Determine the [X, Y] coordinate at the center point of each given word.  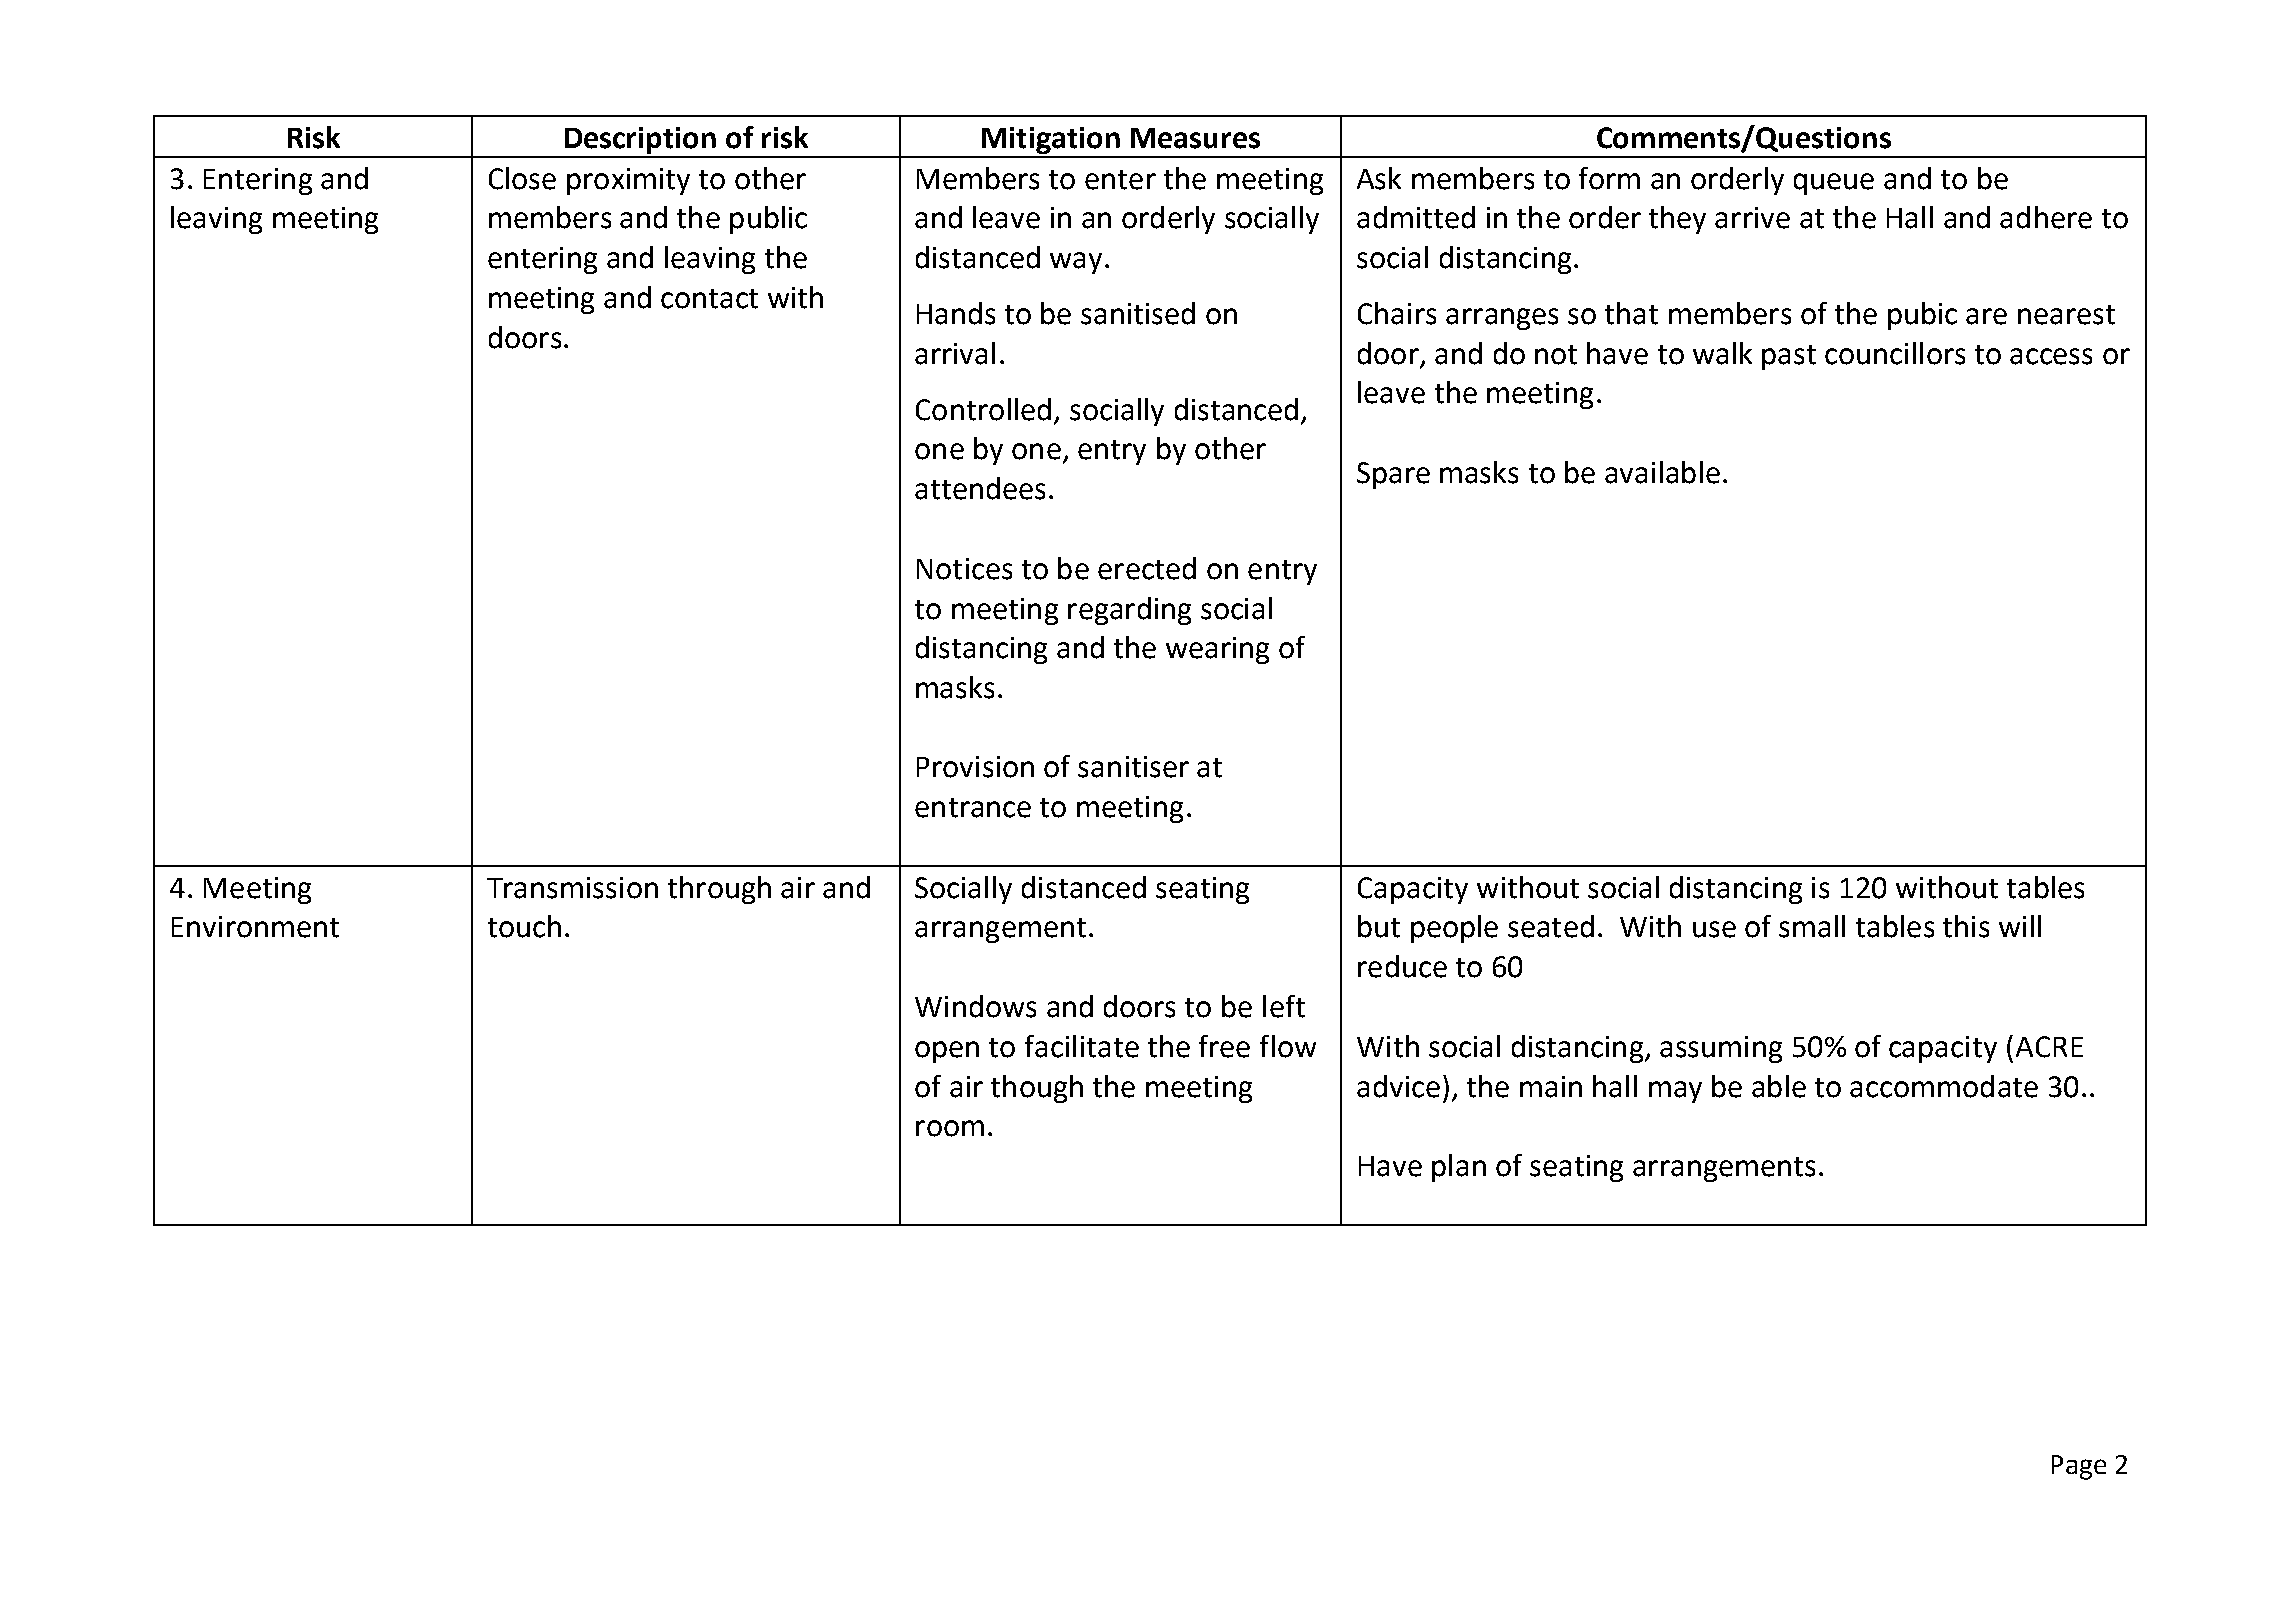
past [1789, 357]
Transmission [572, 888]
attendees [980, 488]
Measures [1195, 138]
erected [1147, 568]
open [947, 1052]
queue [1834, 184]
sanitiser [1133, 767]
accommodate [1944, 1086]
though [1037, 1089]
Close [522, 178]
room [950, 1128]
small [1812, 926]
